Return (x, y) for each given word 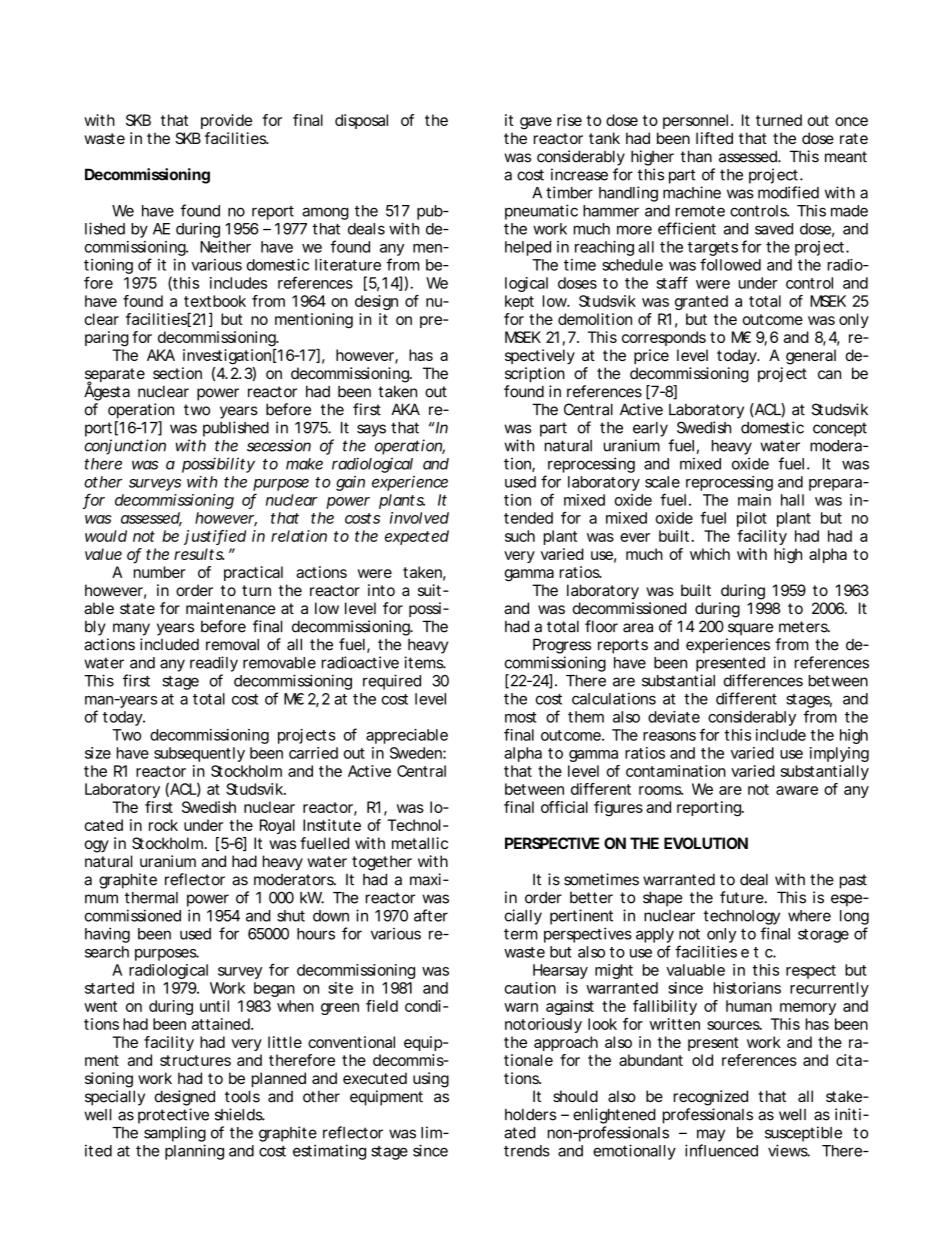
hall (792, 500)
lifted (714, 138)
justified (215, 537)
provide (226, 121)
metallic (420, 843)
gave (536, 123)
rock (163, 825)
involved (419, 518)
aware (797, 790)
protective (173, 1116)
